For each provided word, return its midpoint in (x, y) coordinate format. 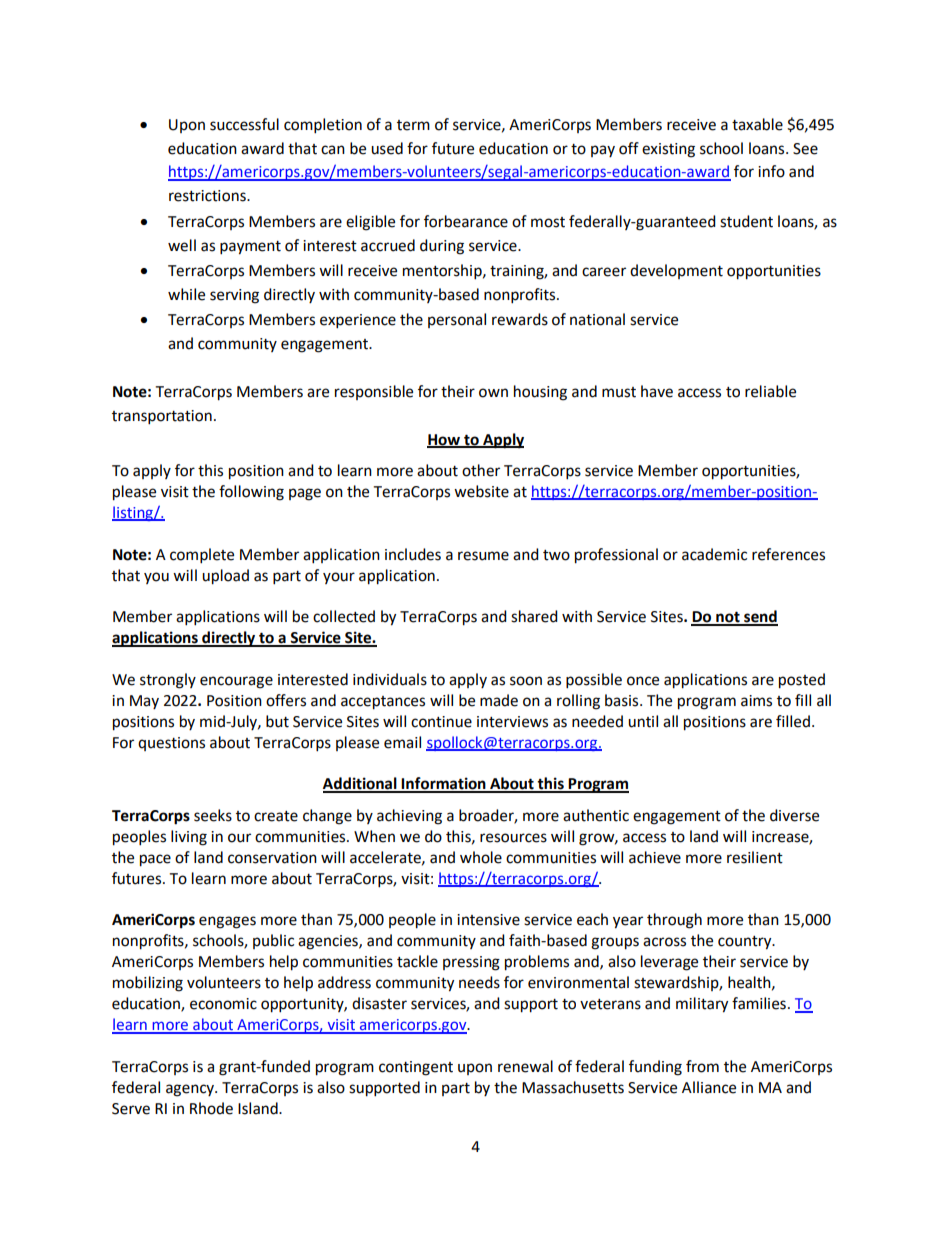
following (251, 493)
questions (171, 744)
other (481, 470)
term (413, 125)
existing (668, 150)
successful (244, 124)
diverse (794, 815)
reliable (770, 391)
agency (191, 1090)
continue (441, 722)
